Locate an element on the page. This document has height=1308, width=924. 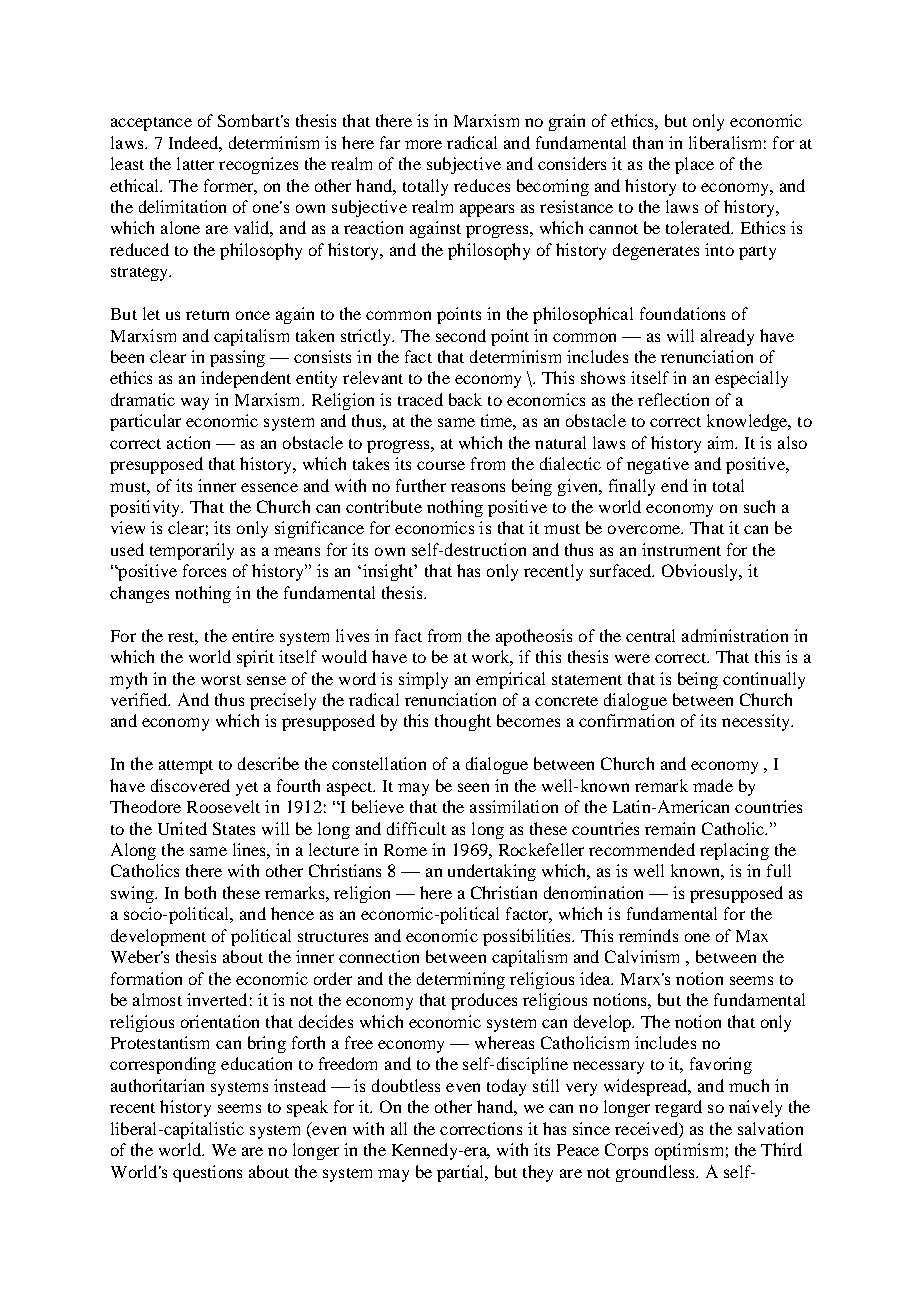
more is located at coordinates (423, 144).
